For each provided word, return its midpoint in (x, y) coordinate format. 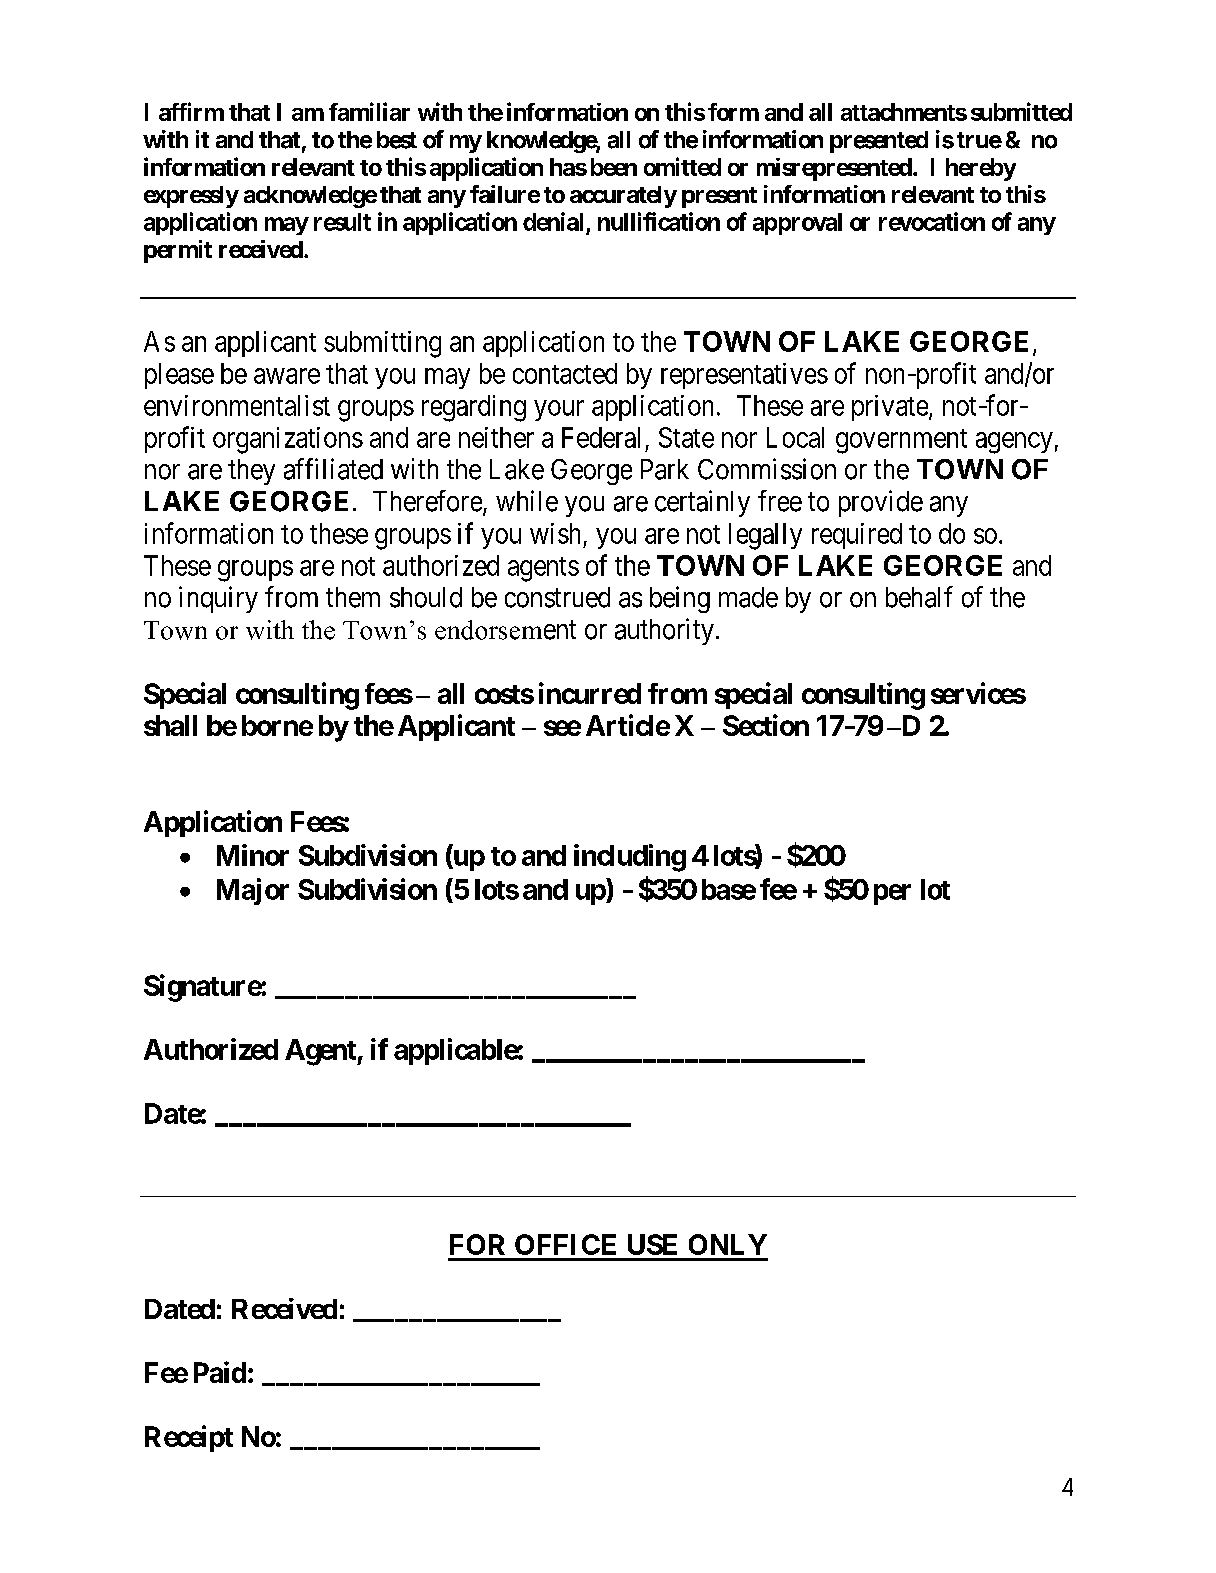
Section (766, 725)
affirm (191, 111)
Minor (253, 855)
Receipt (189, 1438)
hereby (981, 169)
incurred (590, 693)
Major (253, 891)
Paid (220, 1372)
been (614, 167)
